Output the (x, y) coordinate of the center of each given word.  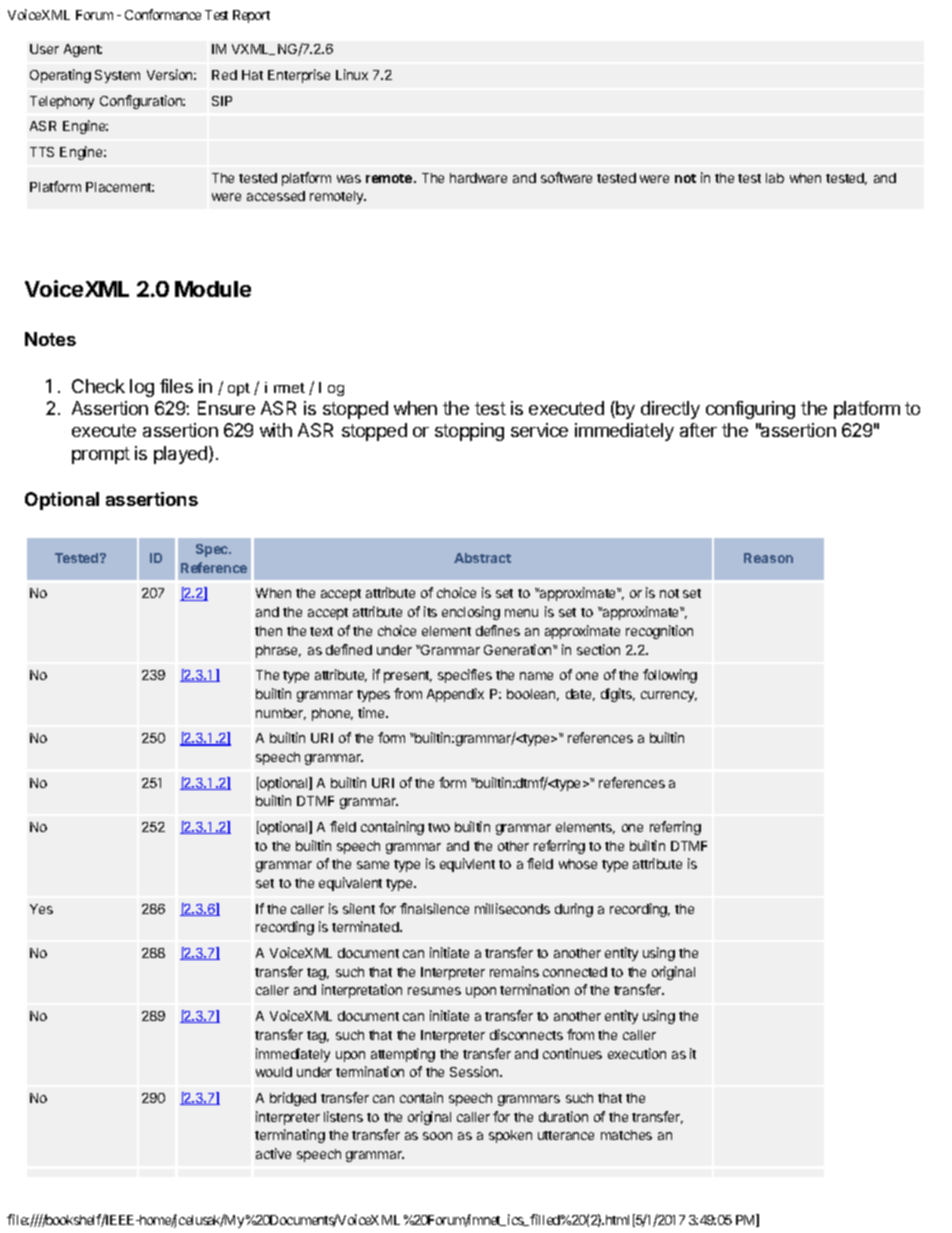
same (373, 865)
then (268, 631)
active (273, 1153)
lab (775, 178)
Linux (352, 74)
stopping (469, 432)
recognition (659, 632)
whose (578, 864)
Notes (50, 339)
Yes (41, 909)
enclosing (471, 613)
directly (670, 410)
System (117, 76)
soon (437, 1136)
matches (626, 1135)
